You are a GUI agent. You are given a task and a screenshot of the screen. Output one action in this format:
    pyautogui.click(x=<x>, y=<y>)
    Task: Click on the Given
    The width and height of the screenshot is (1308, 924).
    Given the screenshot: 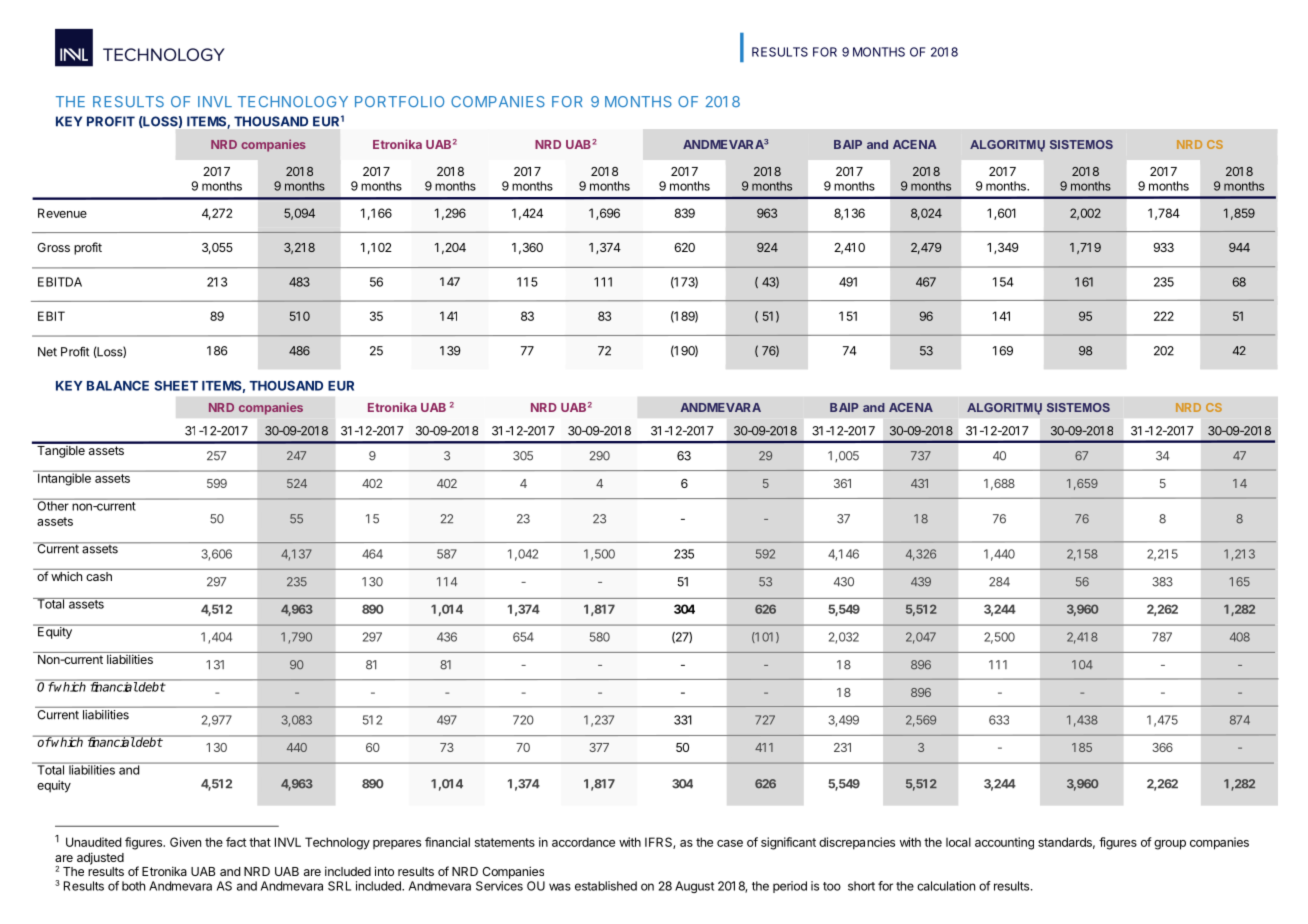 What is the action you would take?
    pyautogui.click(x=185, y=842)
